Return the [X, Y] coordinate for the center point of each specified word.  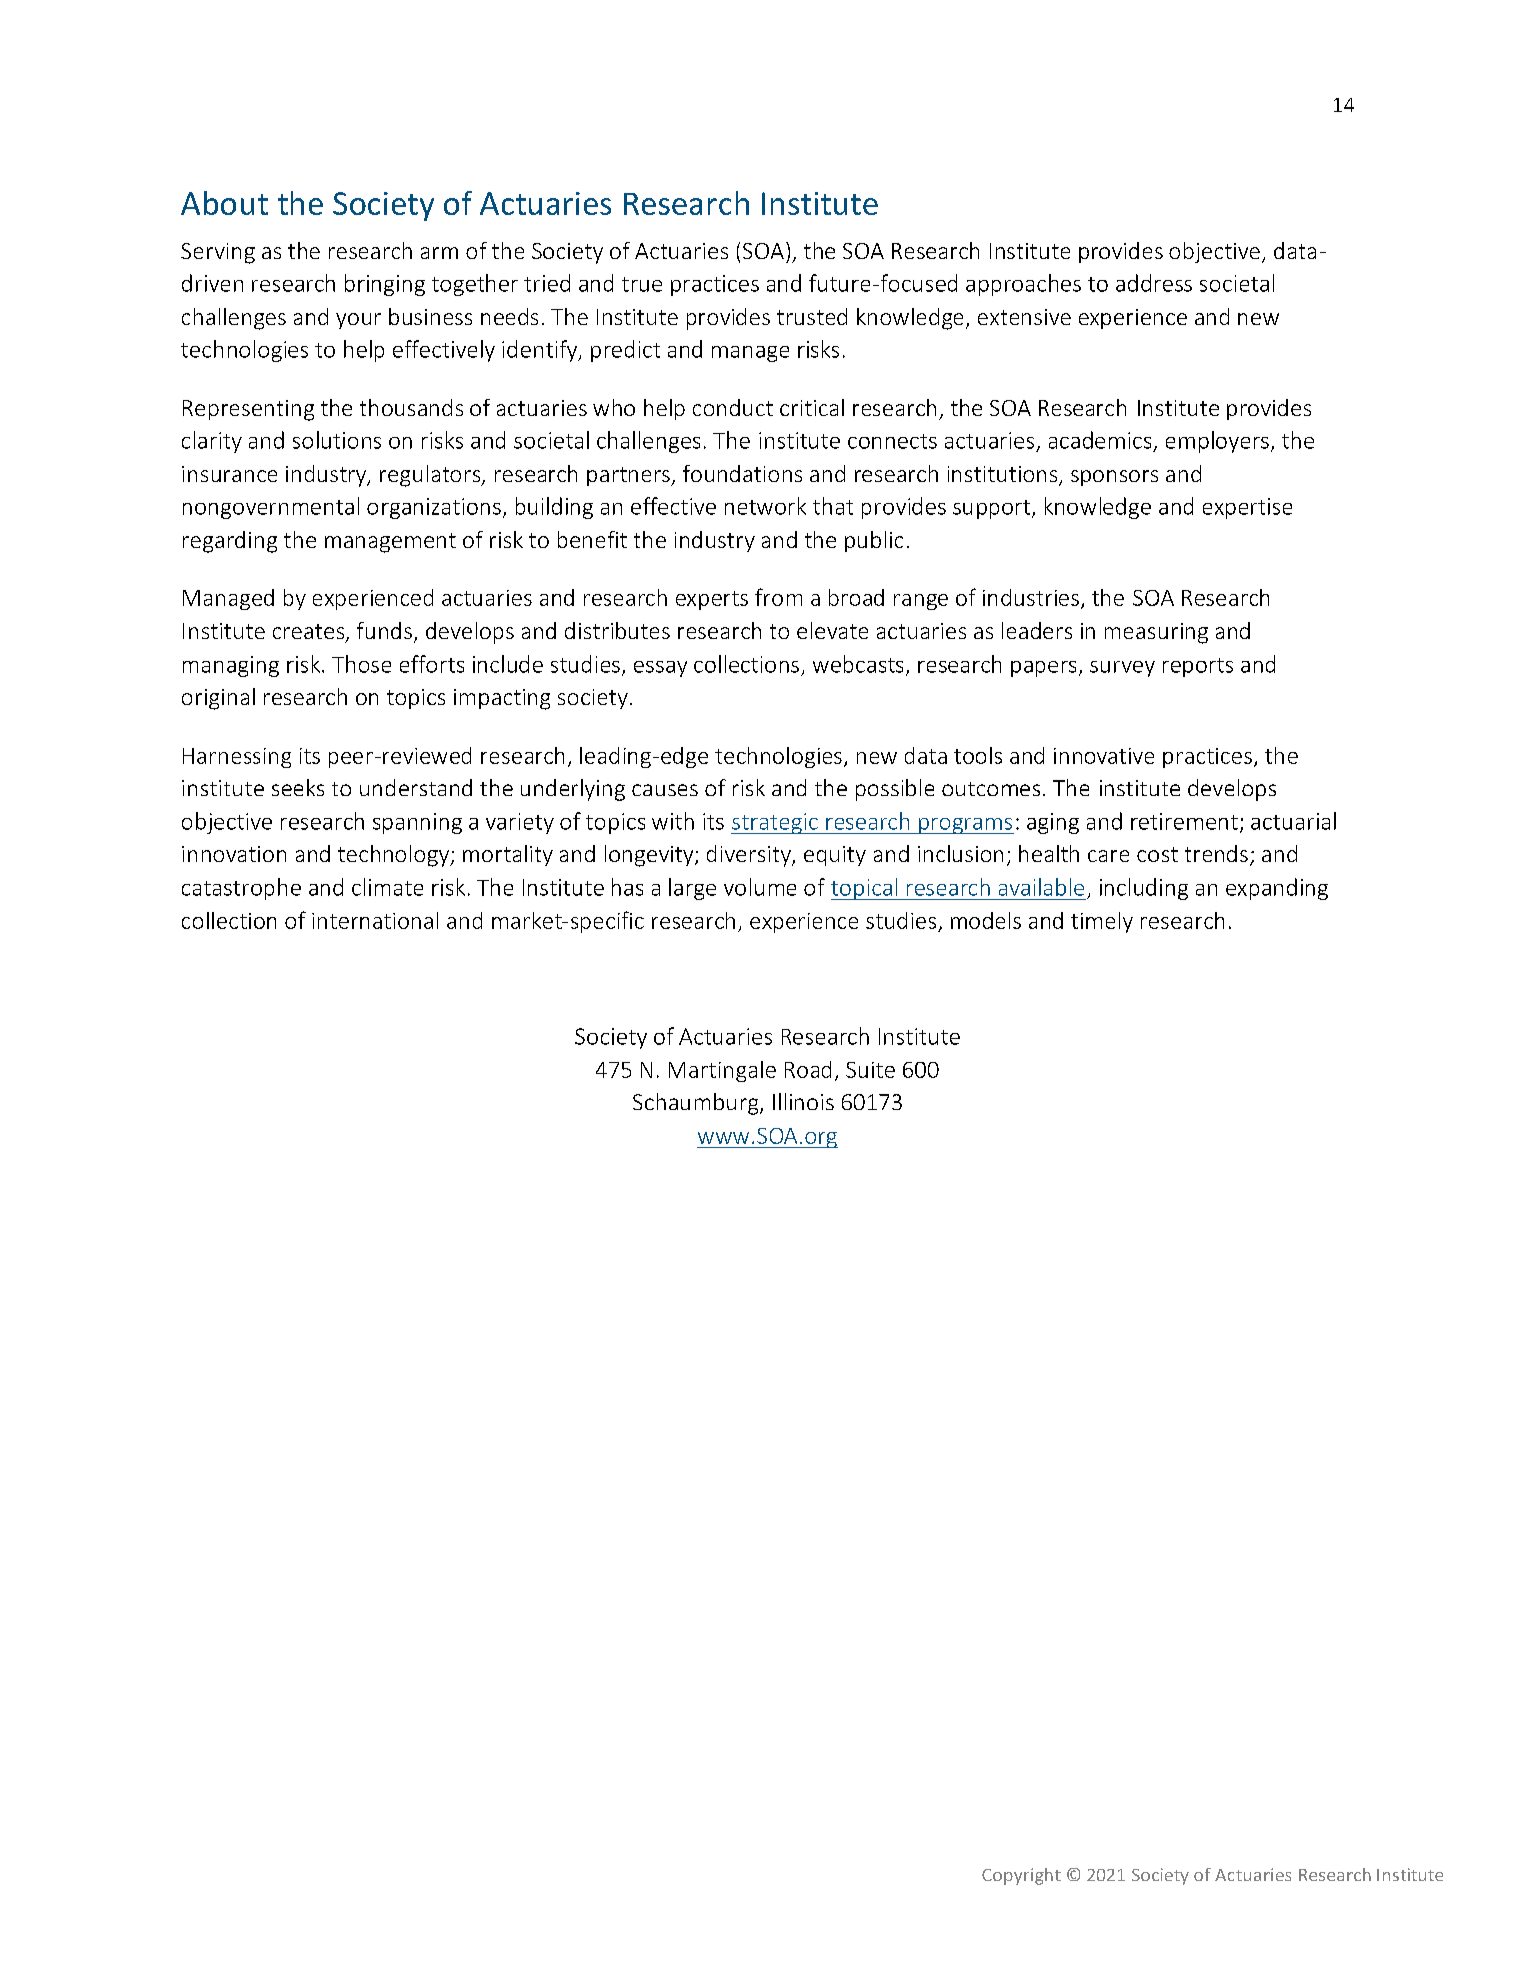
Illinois [803, 1101]
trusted [812, 316]
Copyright [1021, 1876]
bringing [385, 285]
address [1154, 283]
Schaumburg [697, 1104]
